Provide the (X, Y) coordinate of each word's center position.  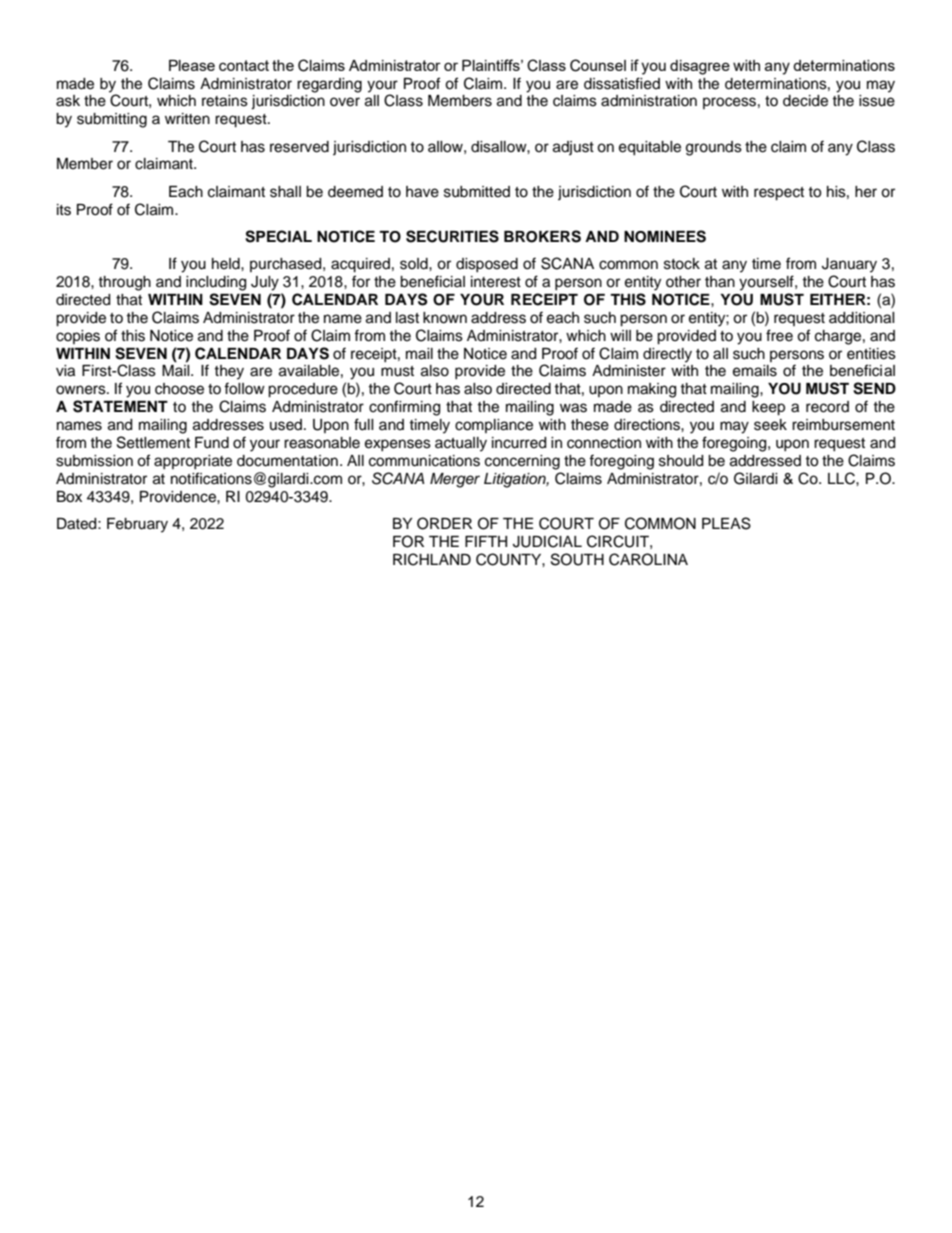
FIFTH (486, 541)
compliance (494, 426)
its (64, 210)
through (124, 283)
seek (770, 425)
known (445, 318)
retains (225, 101)
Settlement (153, 442)
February (137, 525)
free (779, 335)
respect (779, 194)
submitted (477, 192)
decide (805, 101)
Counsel (598, 65)
